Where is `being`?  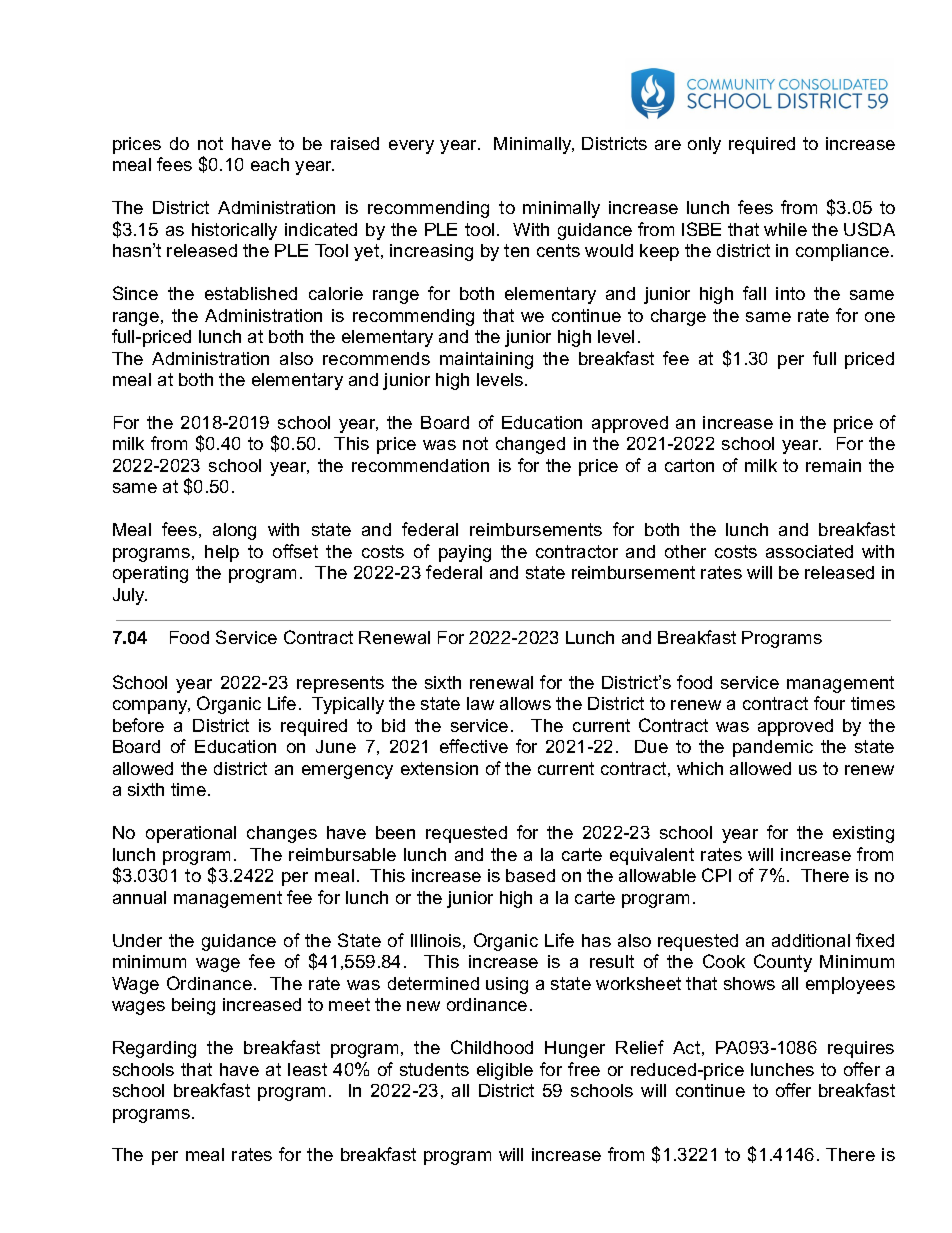
being is located at coordinates (193, 1006).
